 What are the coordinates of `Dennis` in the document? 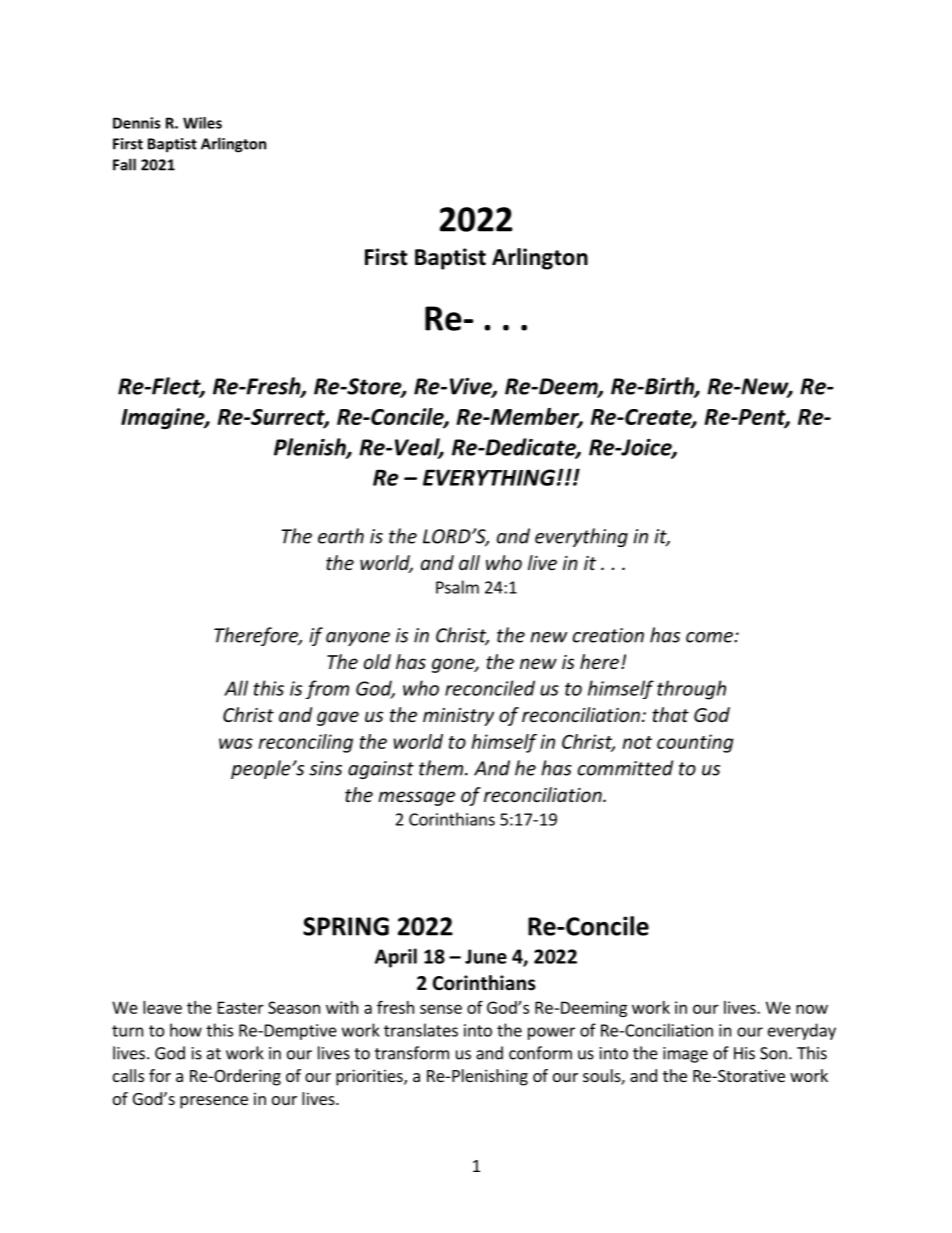 It's located at (136, 123).
